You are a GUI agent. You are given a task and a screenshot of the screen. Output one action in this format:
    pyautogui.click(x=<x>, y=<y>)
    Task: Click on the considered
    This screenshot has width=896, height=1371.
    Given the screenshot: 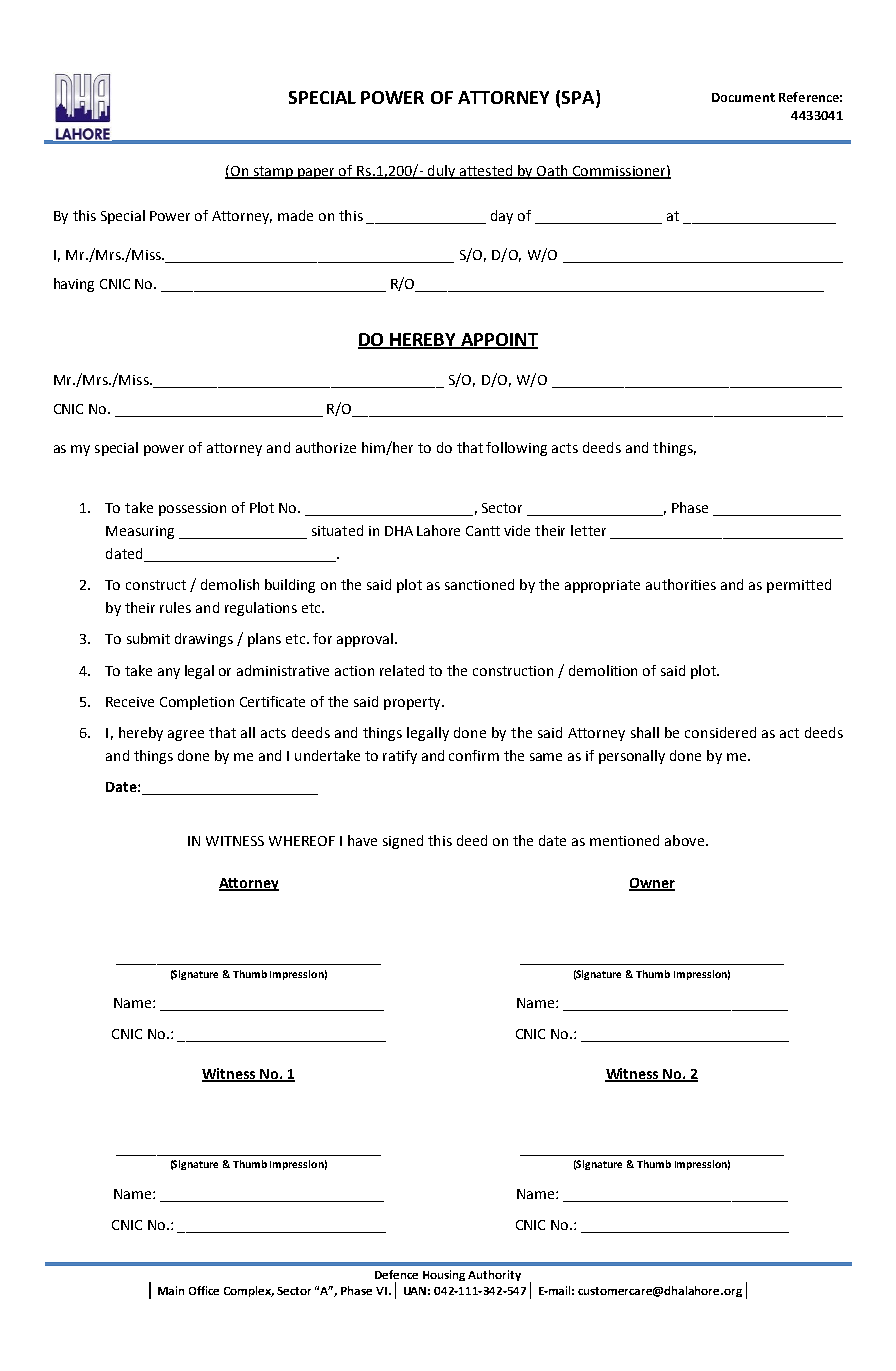 What is the action you would take?
    pyautogui.click(x=720, y=732)
